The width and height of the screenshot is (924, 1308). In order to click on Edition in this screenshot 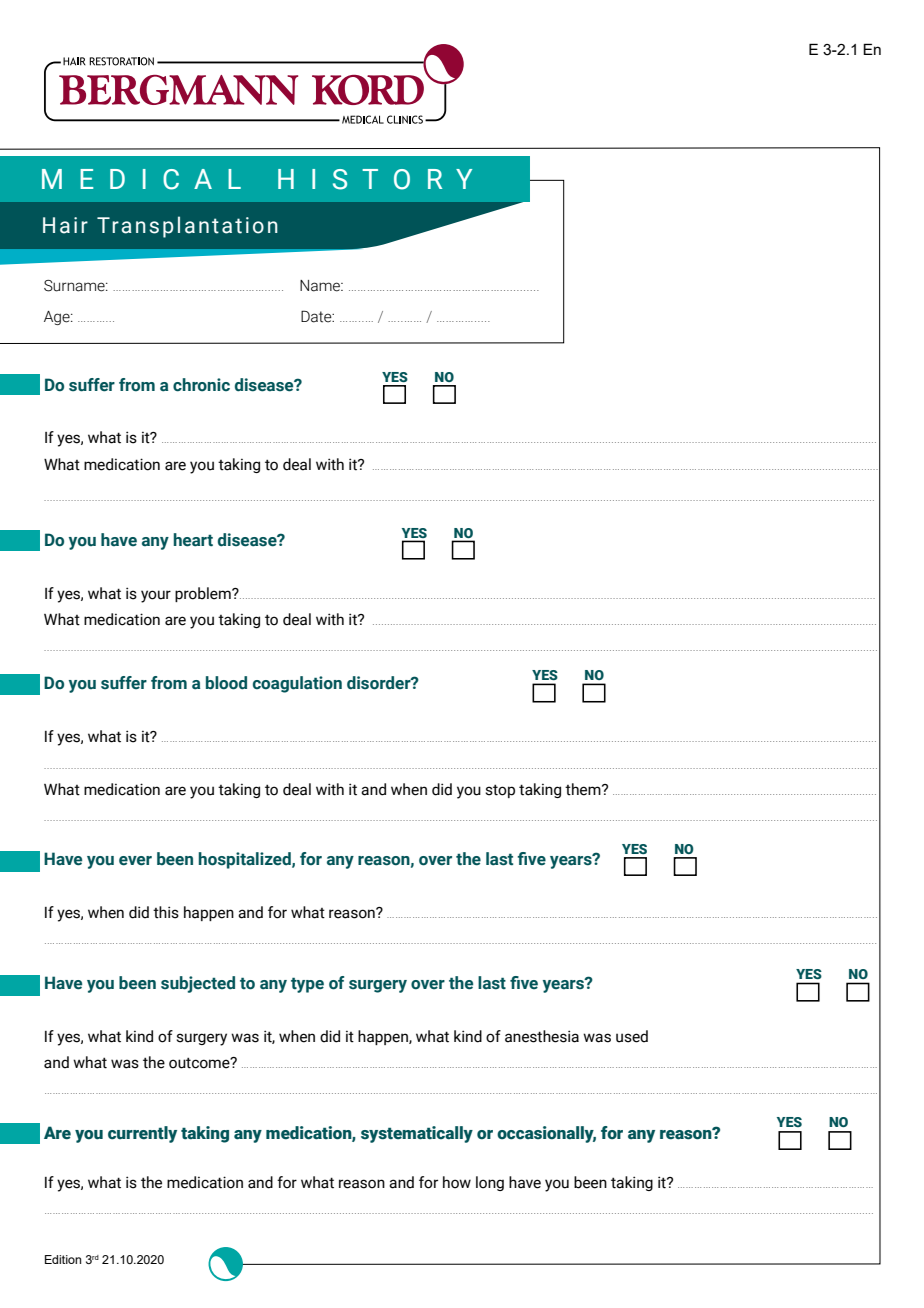, I will do `click(63, 1259)`.
